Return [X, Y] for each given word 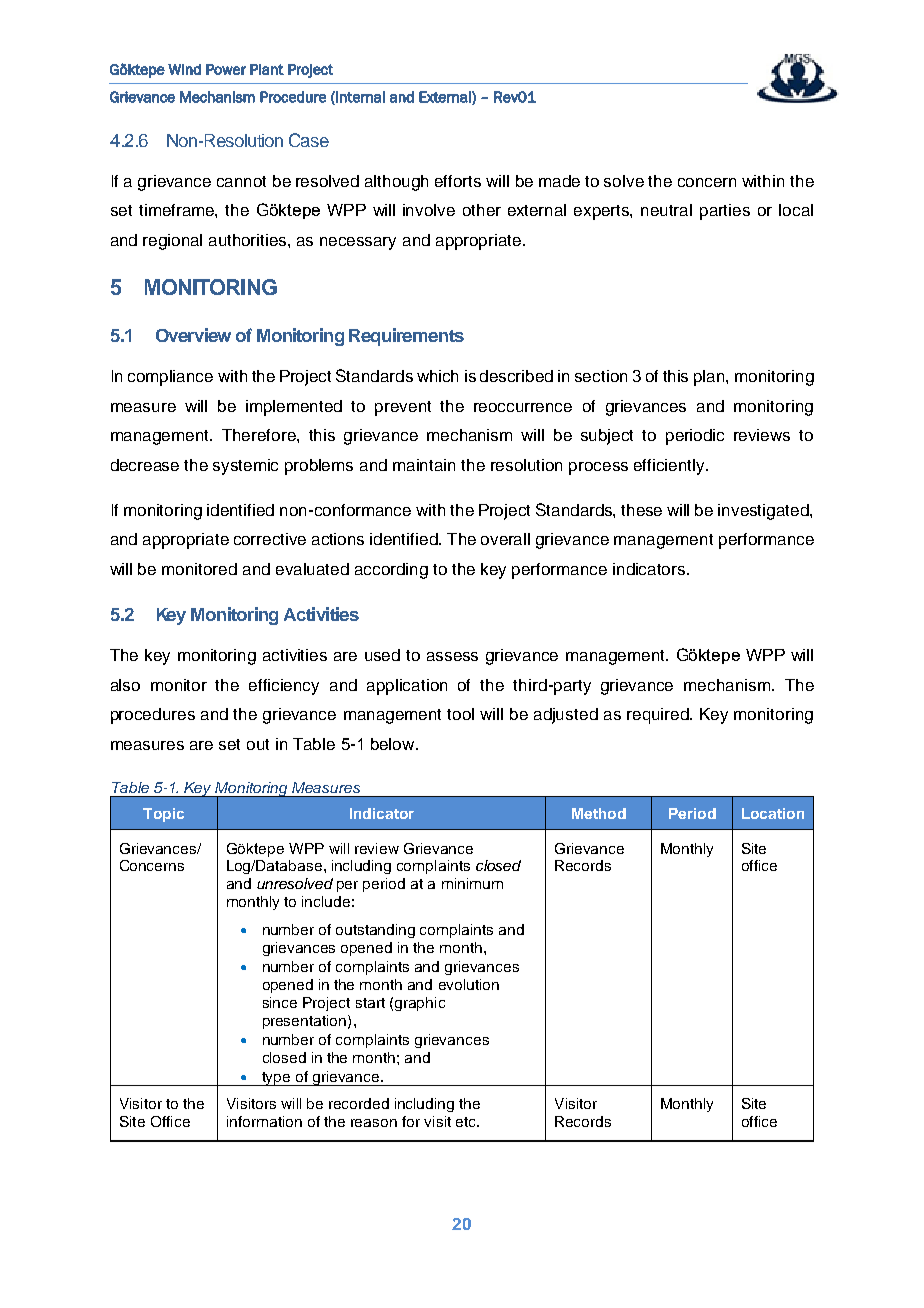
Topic [163, 815]
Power [226, 69]
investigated [764, 512]
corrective [270, 539]
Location [773, 813]
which [437, 376]
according [391, 571]
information [264, 1121]
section [601, 376]
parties [725, 212]
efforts [458, 181]
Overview [193, 335]
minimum [472, 883]
